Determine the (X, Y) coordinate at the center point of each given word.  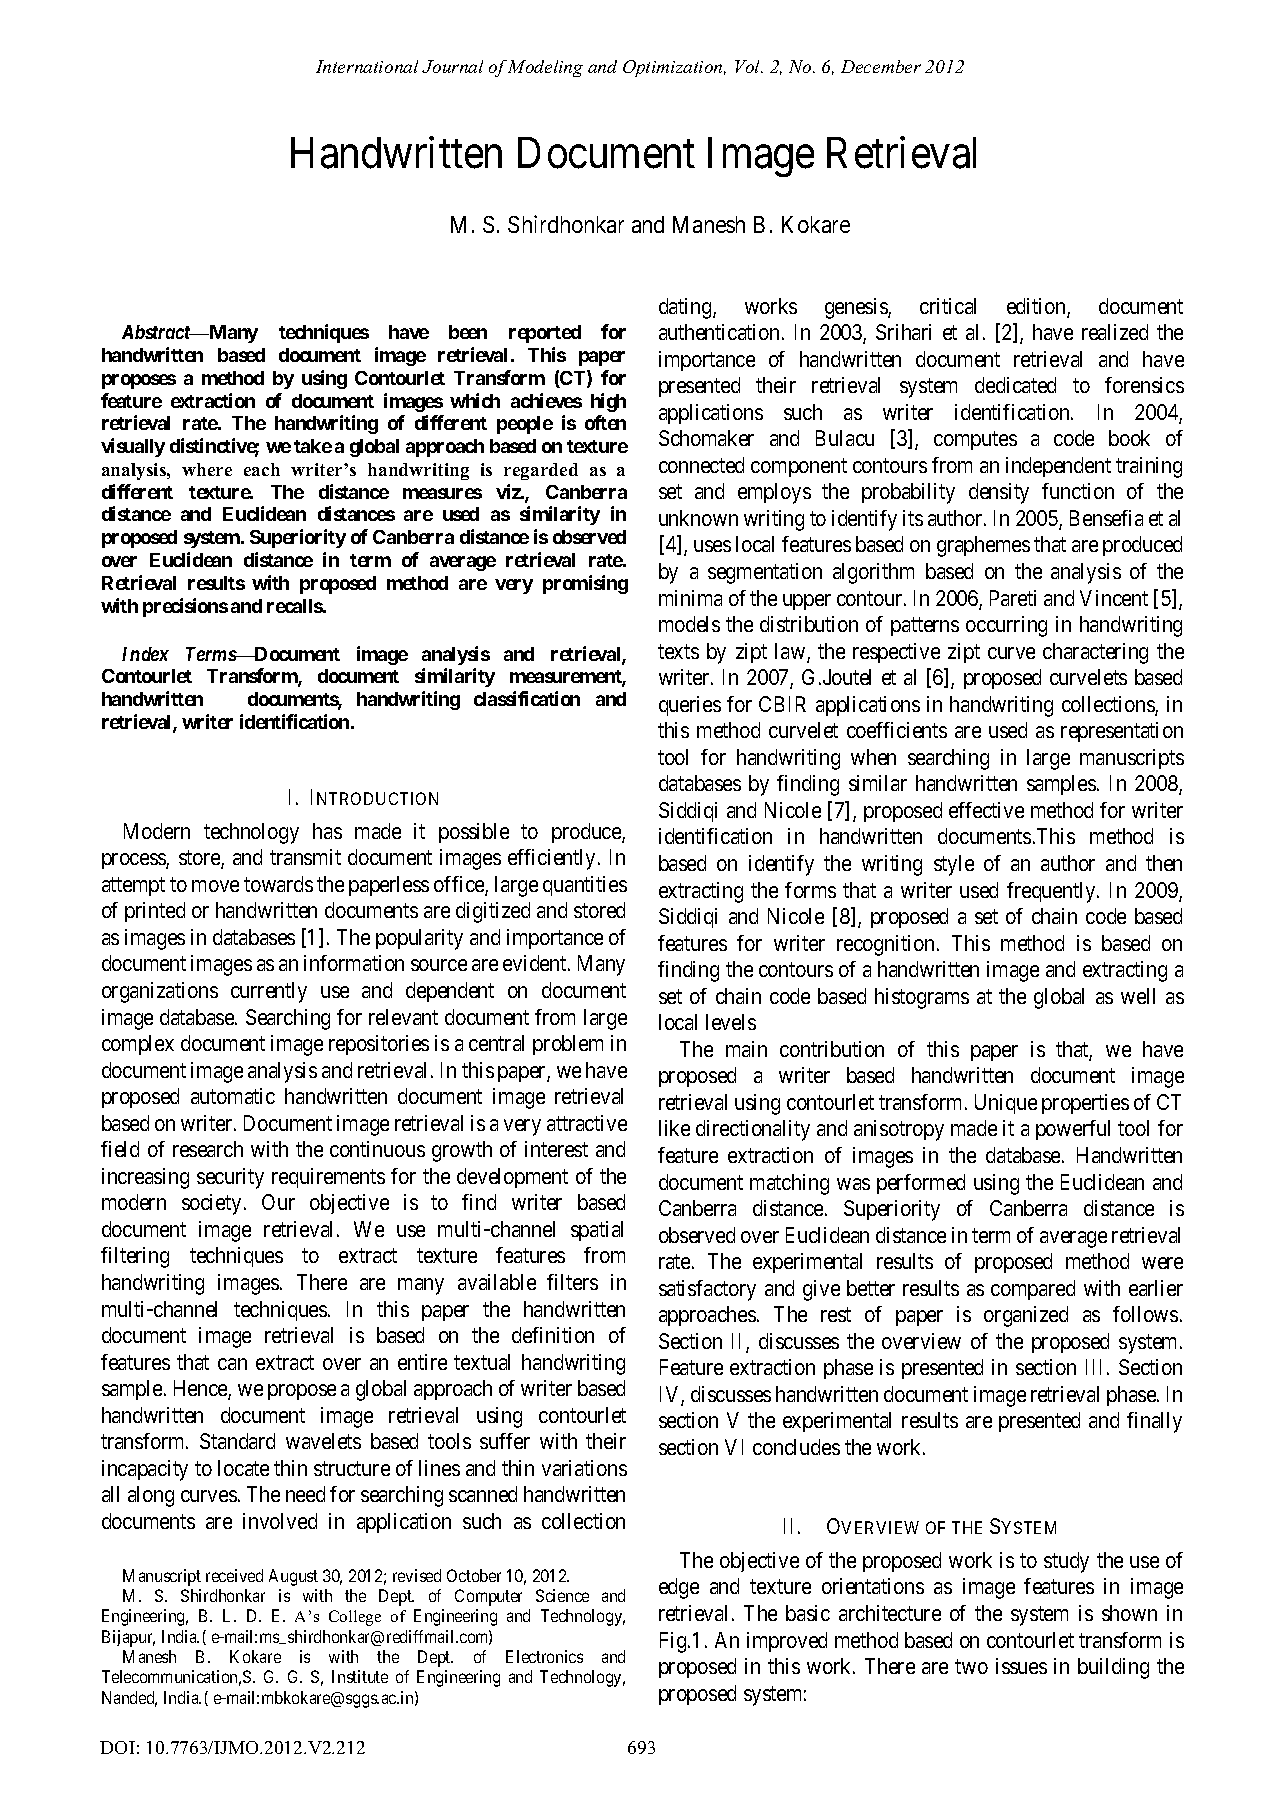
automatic (233, 1096)
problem (568, 1045)
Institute (360, 1676)
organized (1026, 1316)
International (367, 66)
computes (975, 441)
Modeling (545, 68)
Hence (201, 1389)
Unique (1006, 1104)
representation (1122, 732)
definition (553, 1335)
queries (690, 706)
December (881, 66)
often (605, 422)
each (262, 469)
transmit (305, 857)
